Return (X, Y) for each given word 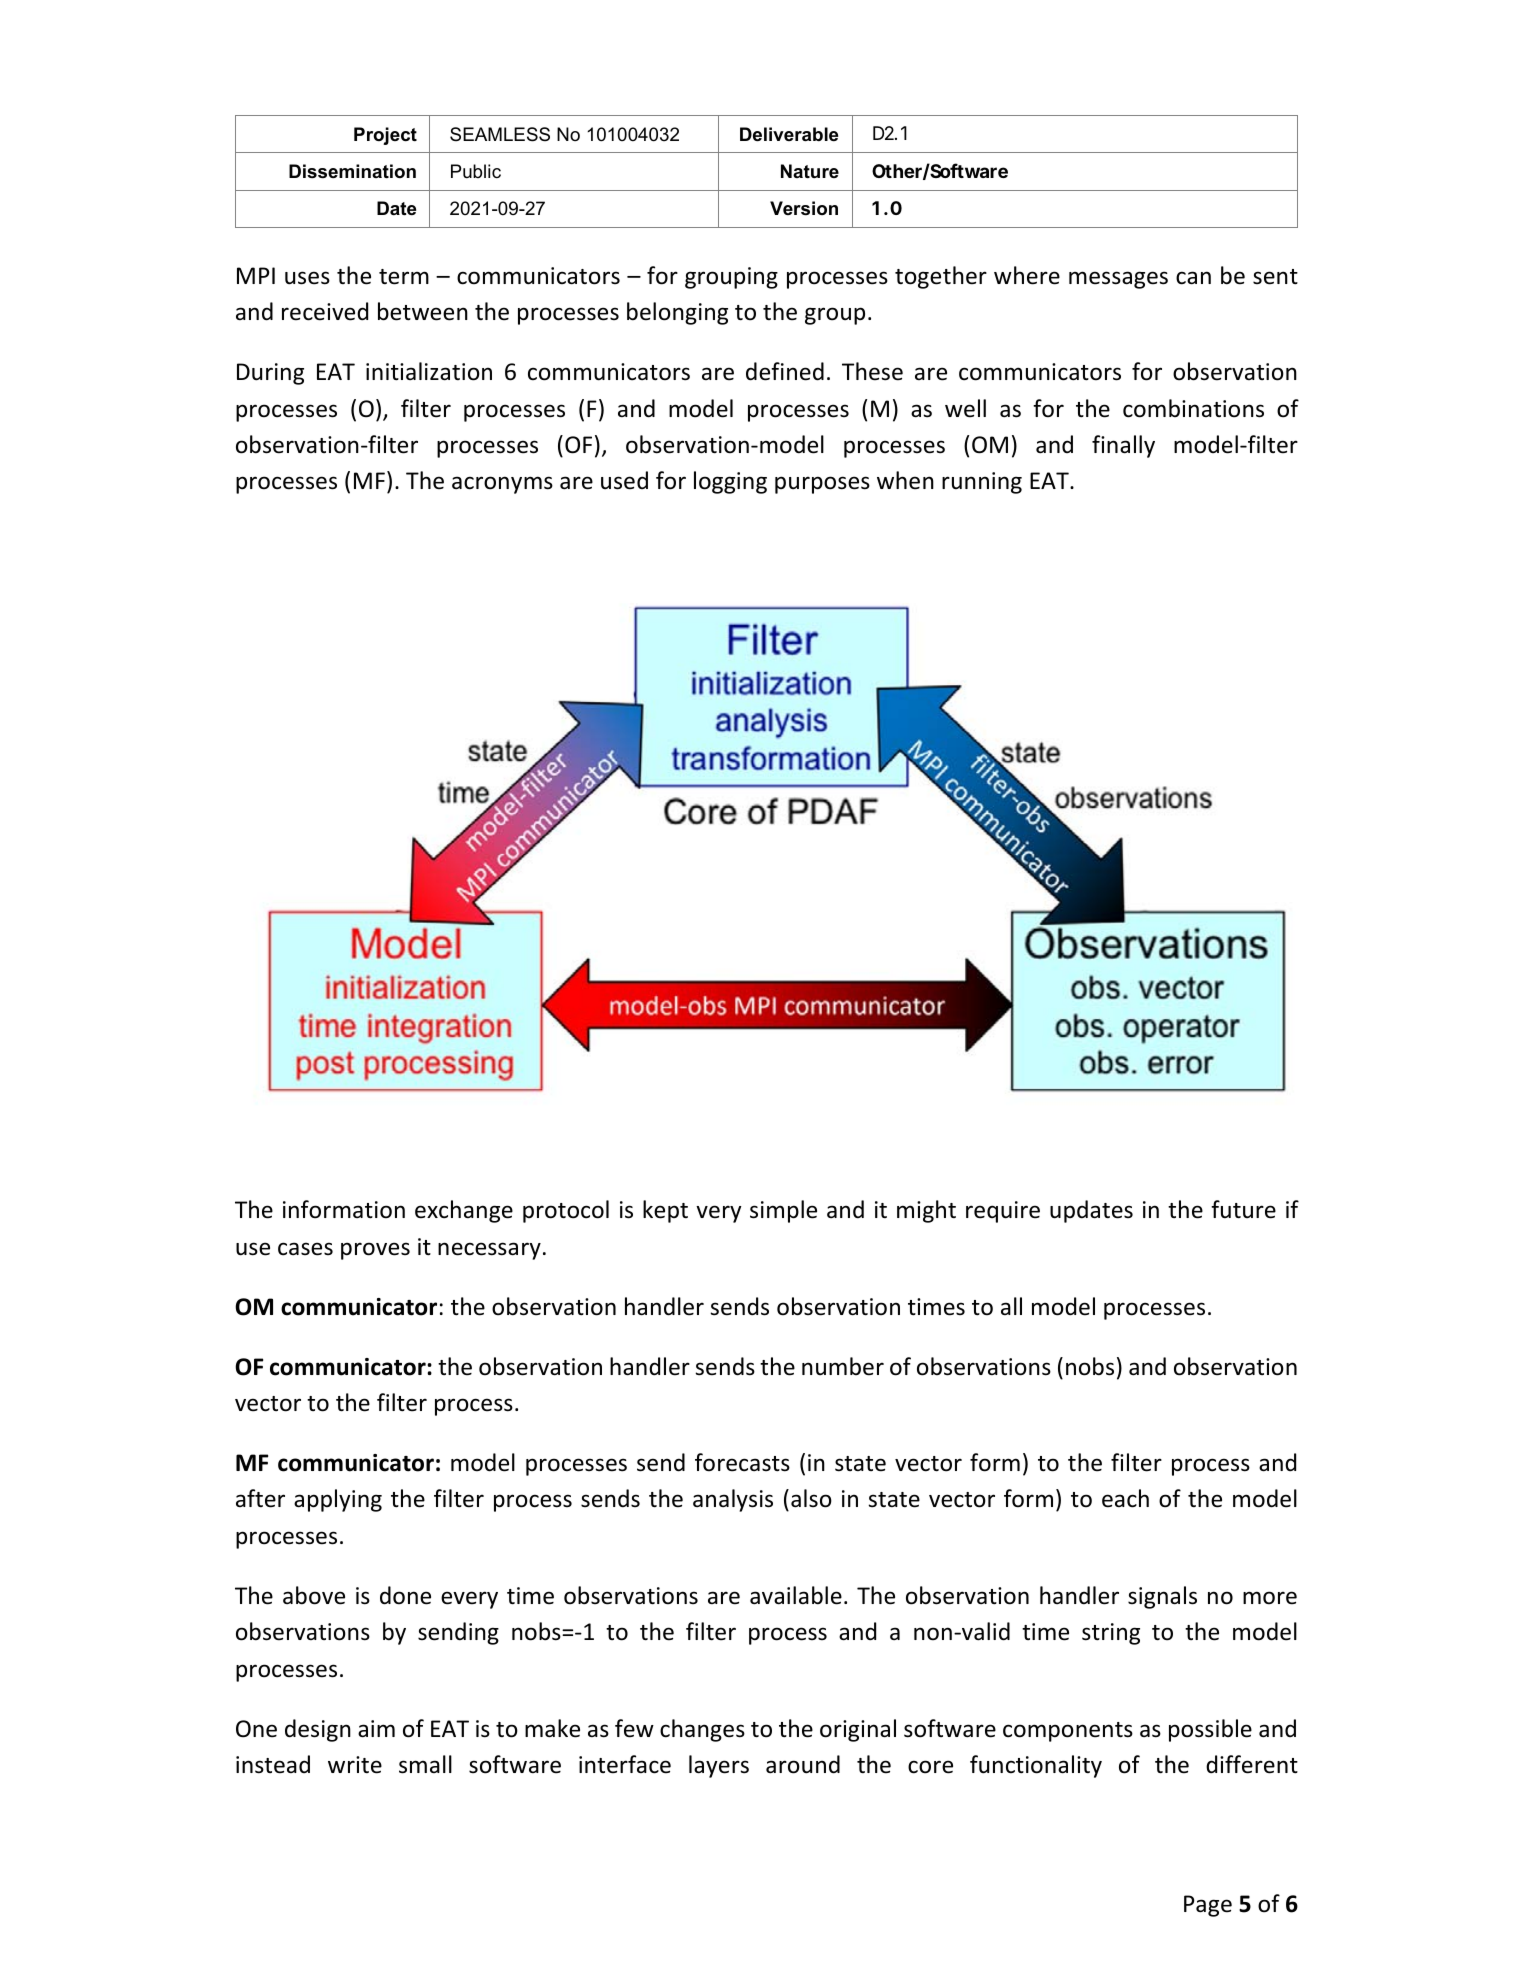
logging (730, 482)
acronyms (502, 485)
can (1193, 278)
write (355, 1765)
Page (1208, 1906)
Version (804, 208)
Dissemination (352, 171)
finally (1123, 446)
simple (783, 1211)
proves (375, 1251)
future (1243, 1209)
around (803, 1764)
